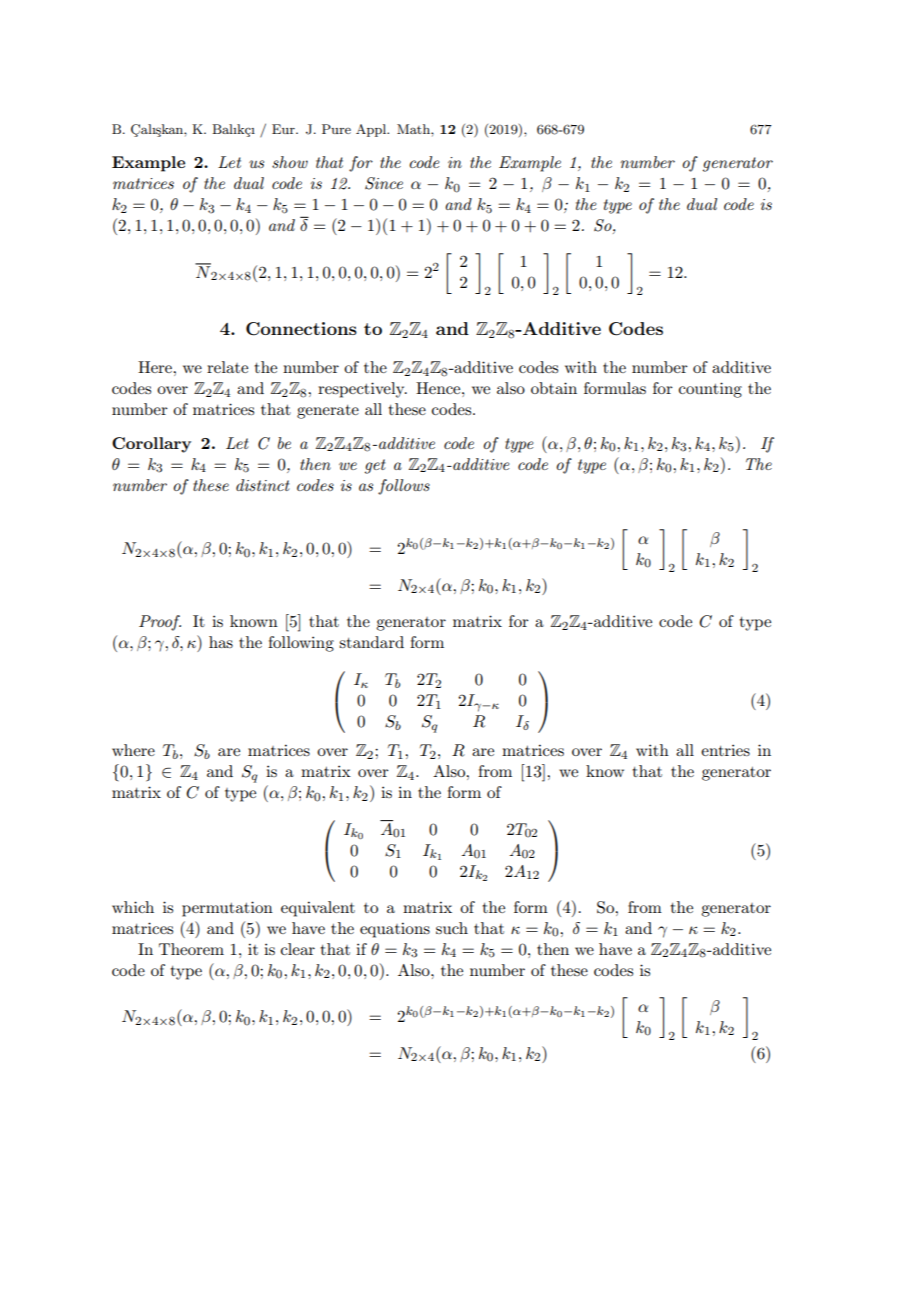 This screenshot has width=924, height=1308. I want to click on has, so click(221, 642).
